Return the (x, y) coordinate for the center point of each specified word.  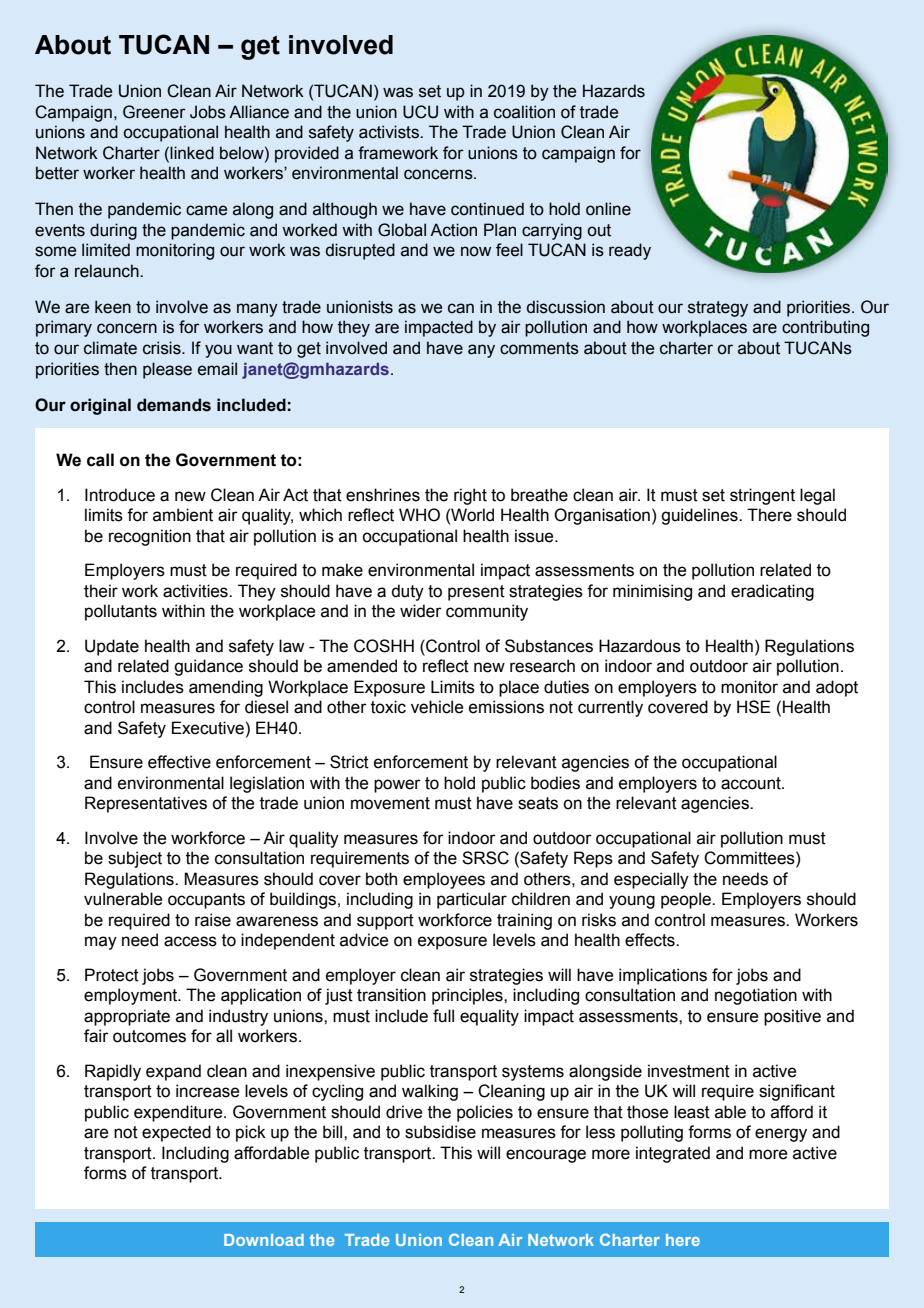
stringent (762, 496)
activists (390, 132)
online (608, 209)
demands (174, 405)
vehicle (437, 707)
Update (112, 647)
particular (472, 900)
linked (192, 153)
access (190, 941)
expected (176, 1133)
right (470, 496)
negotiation (756, 996)
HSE (754, 707)
